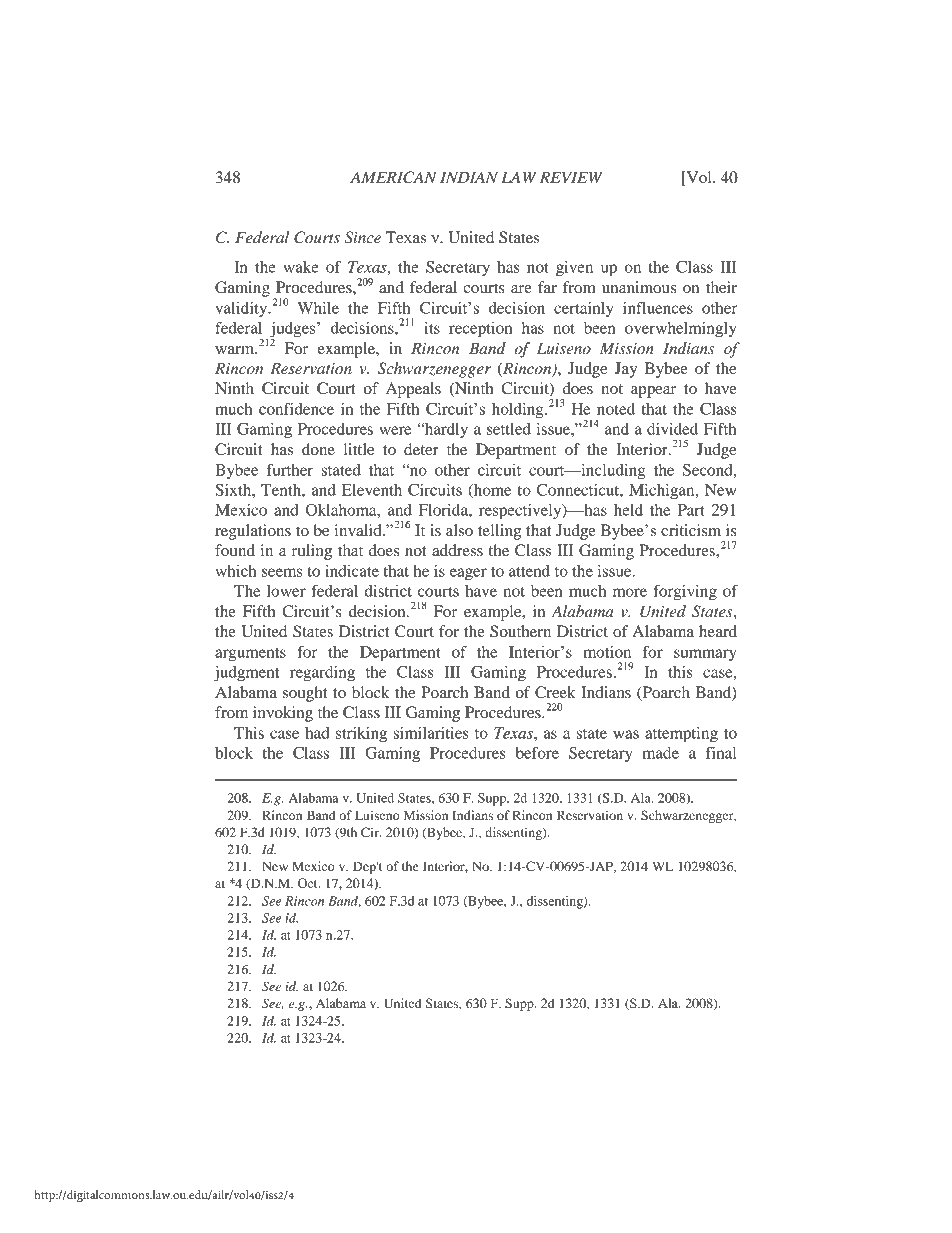 The height and width of the page is (1233, 952). I want to click on AMERICAN, so click(393, 177).
